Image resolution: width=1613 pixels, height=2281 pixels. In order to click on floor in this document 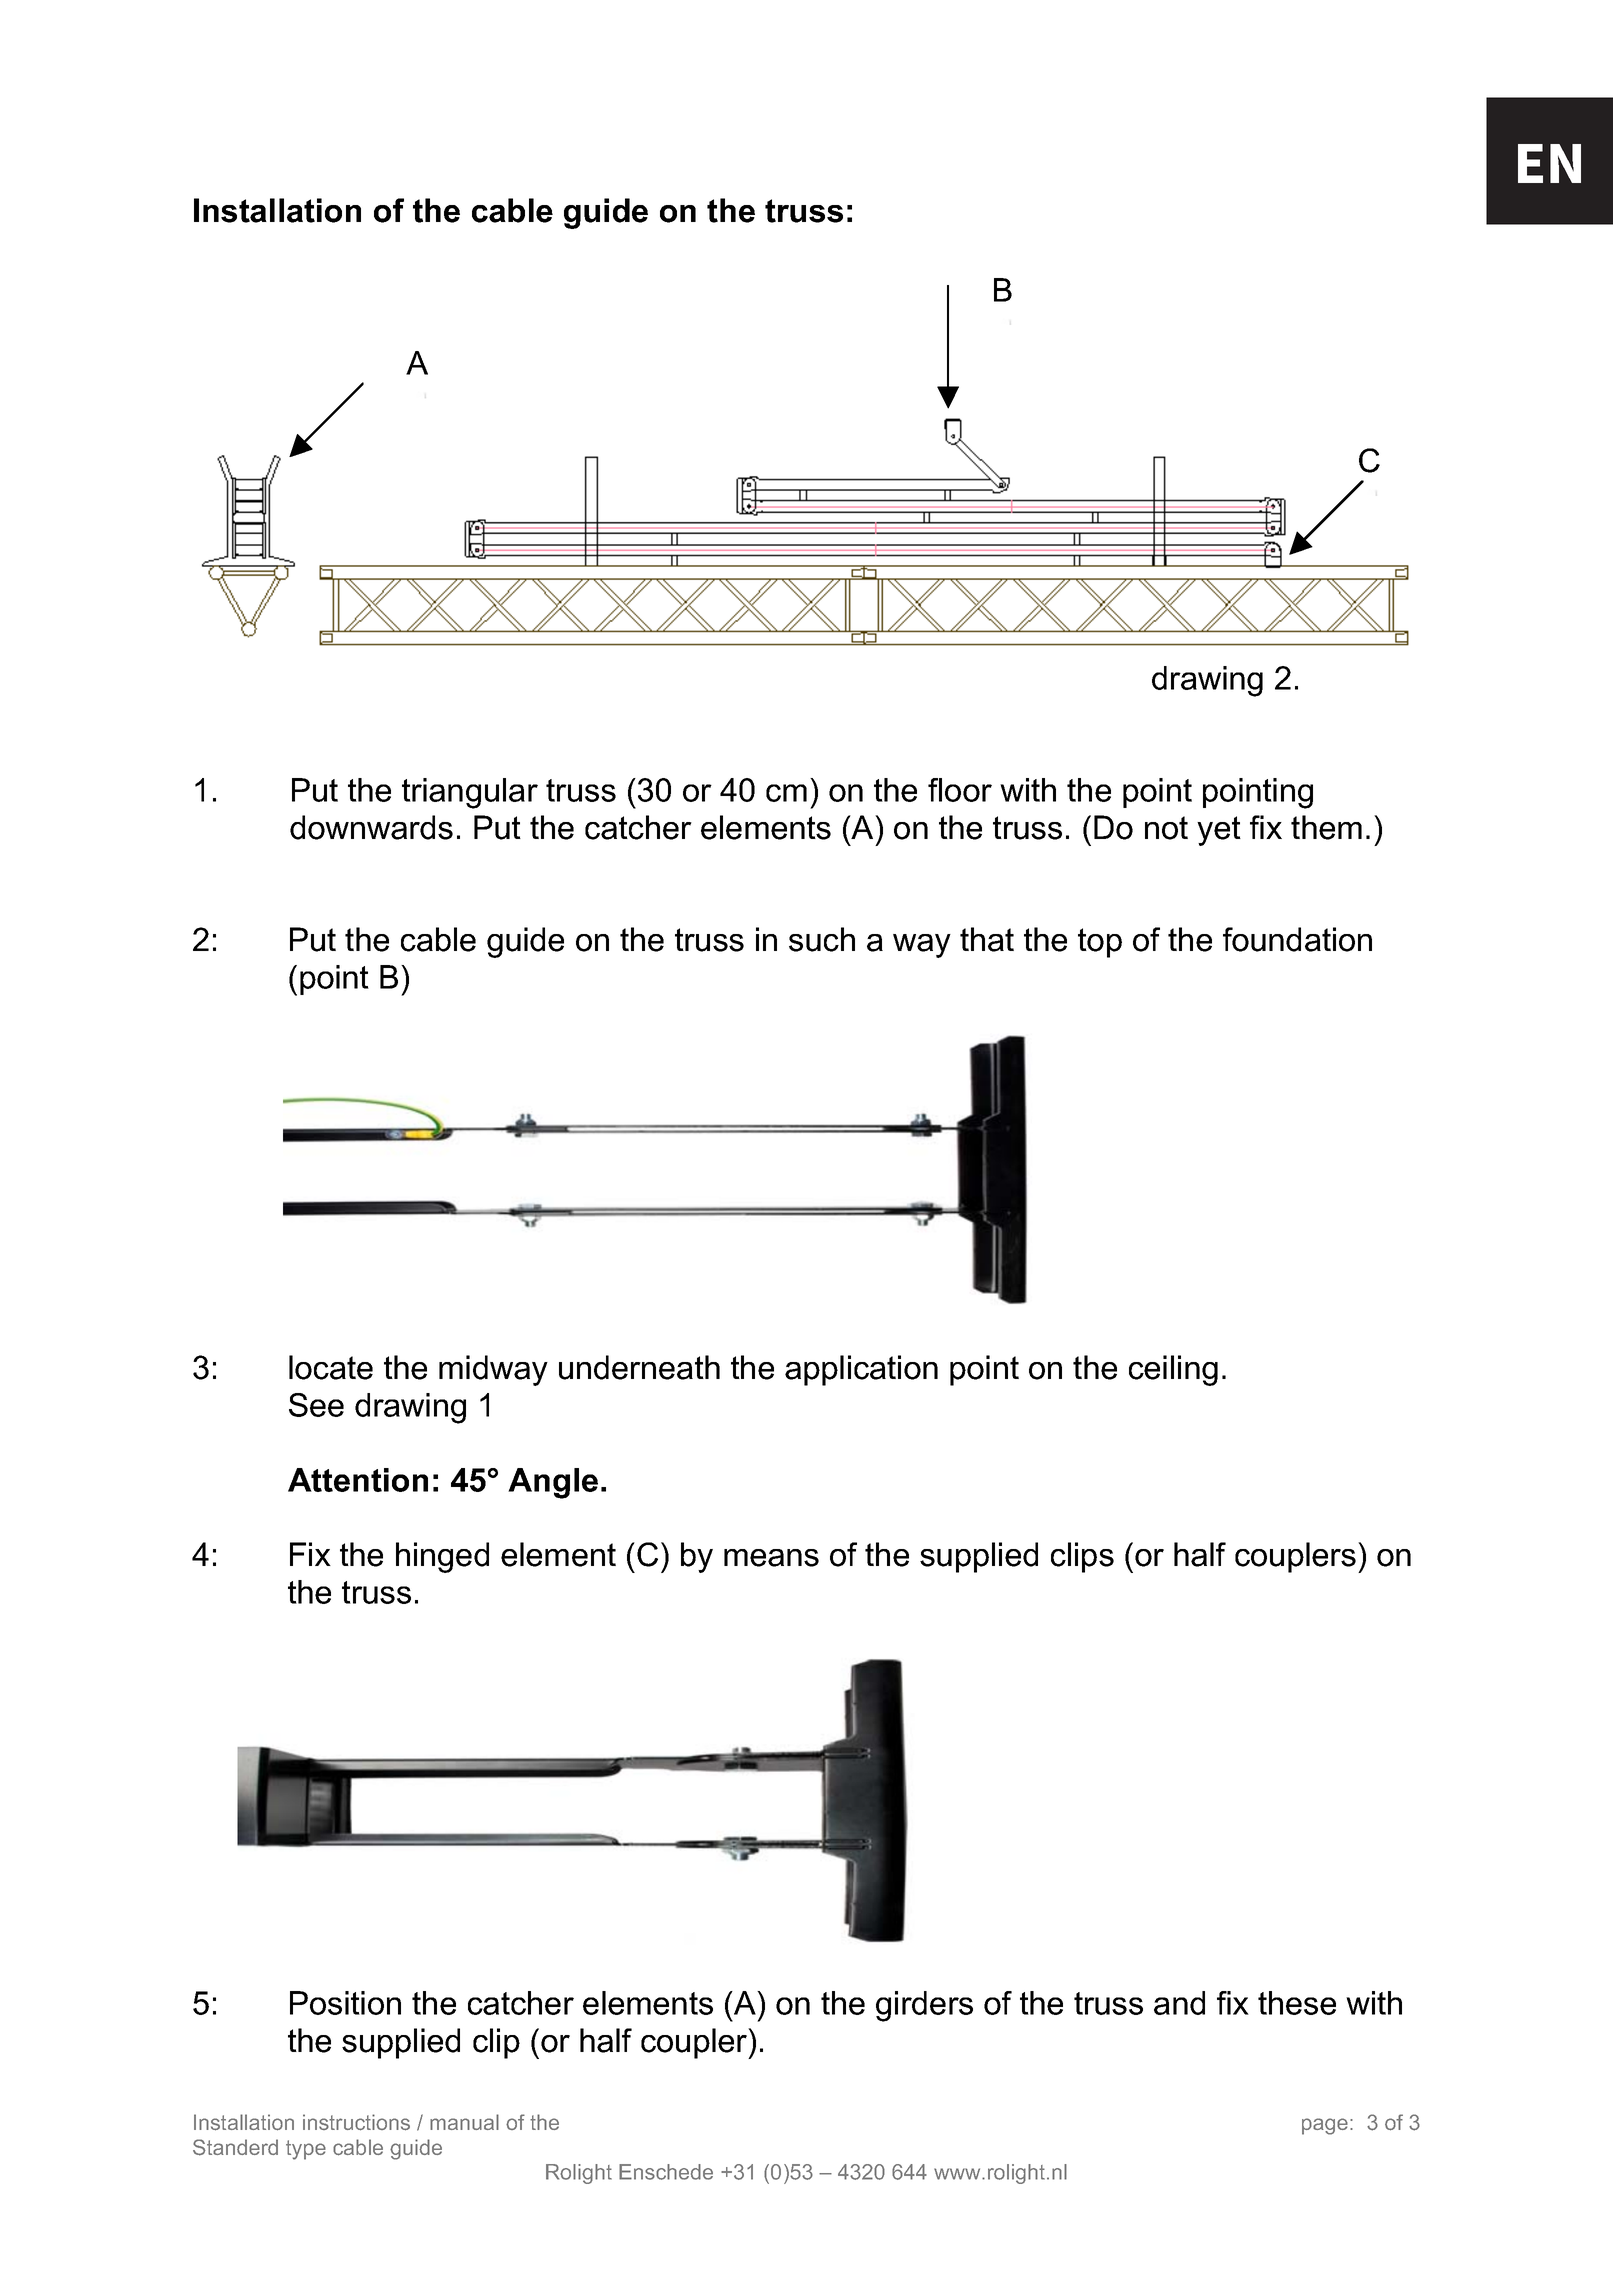, I will do `click(960, 790)`.
